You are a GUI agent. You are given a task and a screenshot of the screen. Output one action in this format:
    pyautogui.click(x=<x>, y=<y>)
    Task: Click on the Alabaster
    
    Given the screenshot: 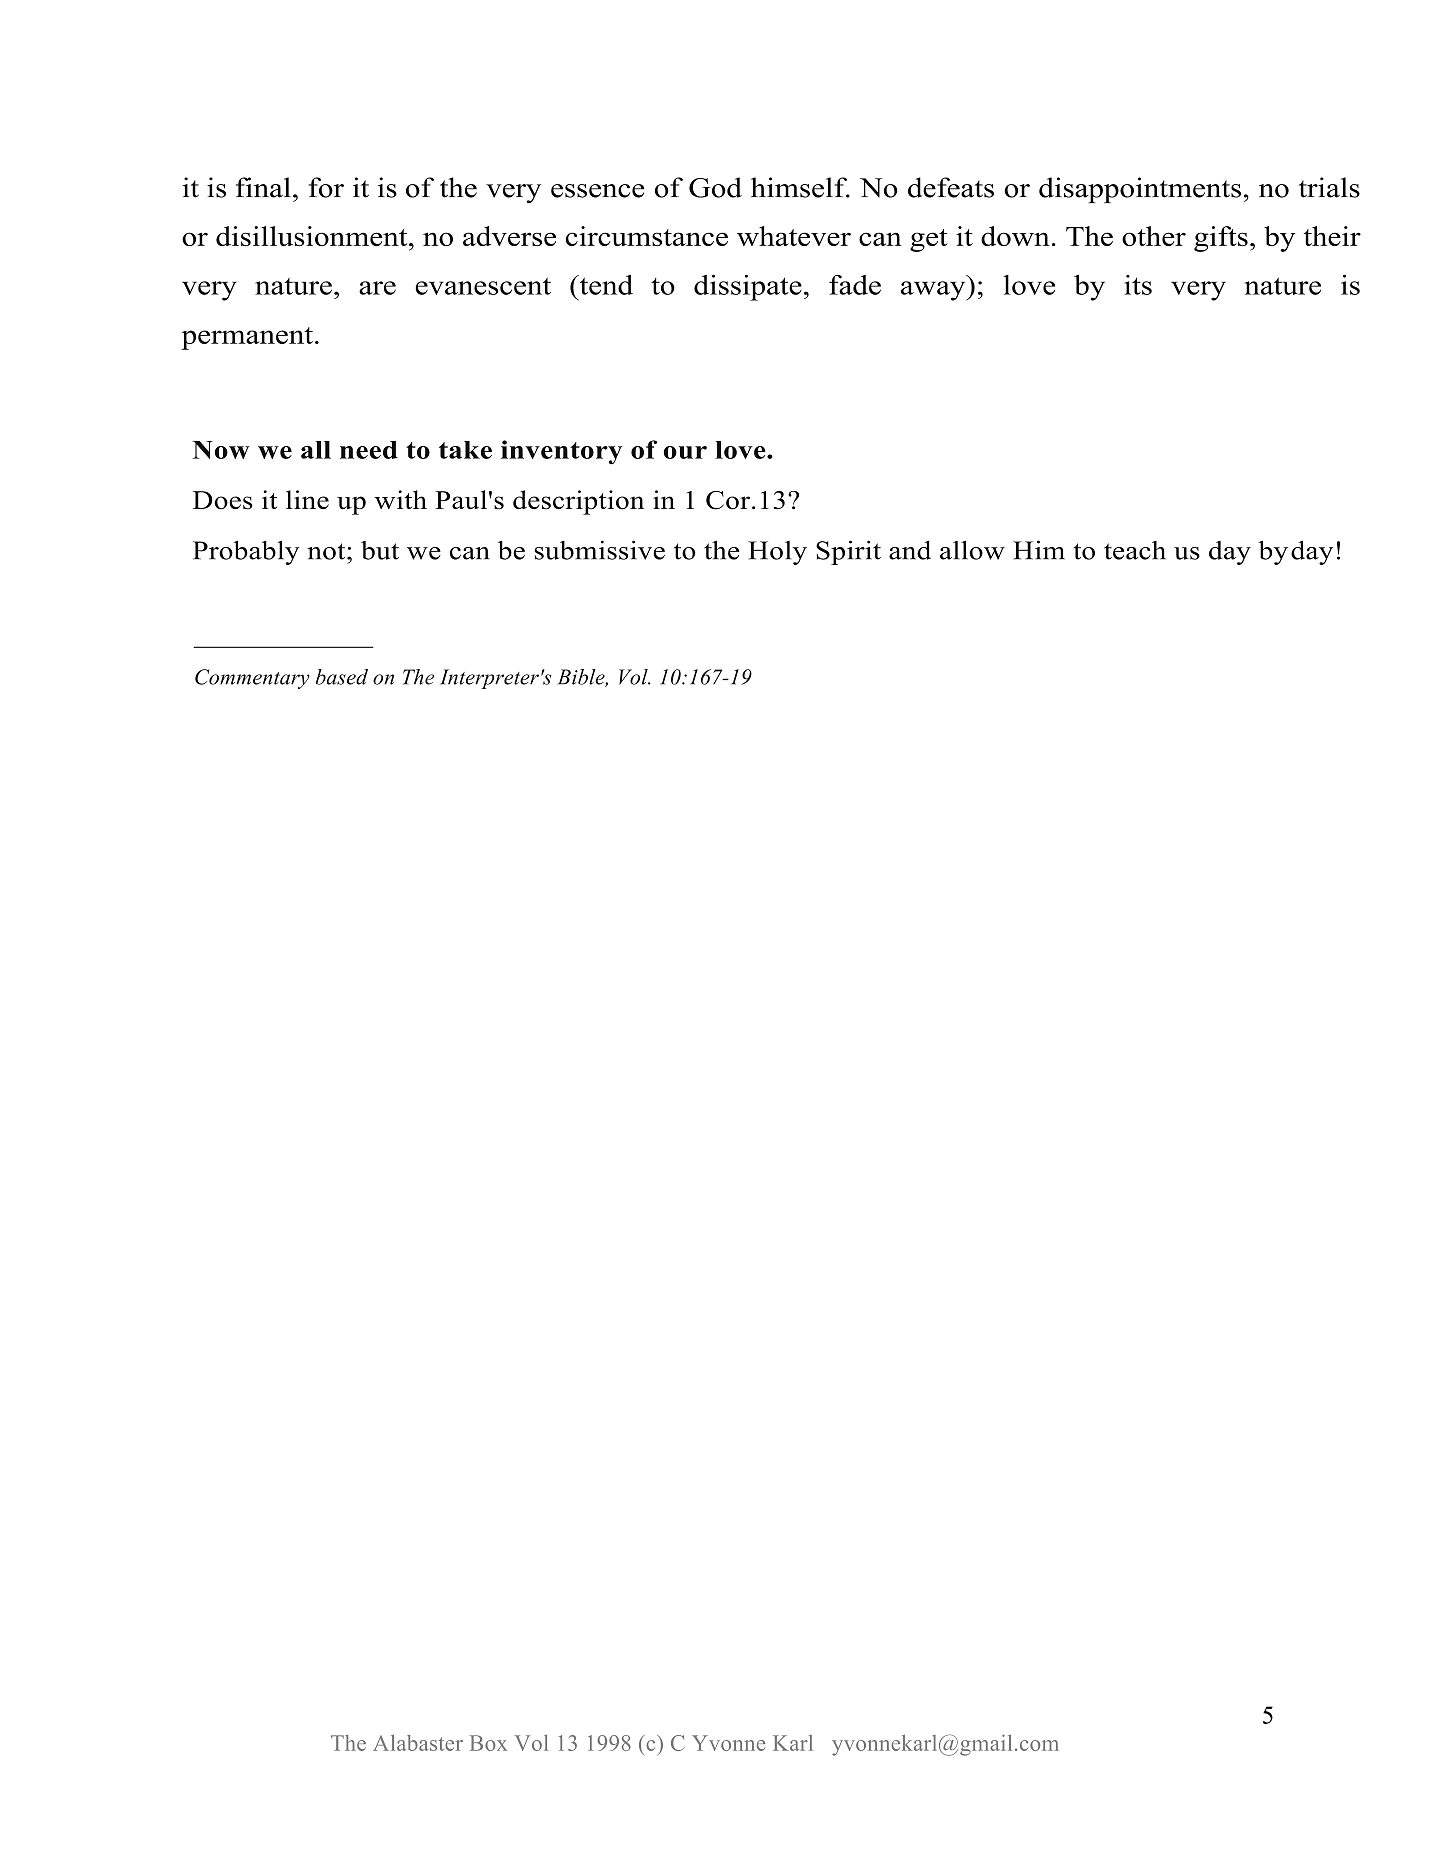 What is the action you would take?
    pyautogui.click(x=418, y=1743)
